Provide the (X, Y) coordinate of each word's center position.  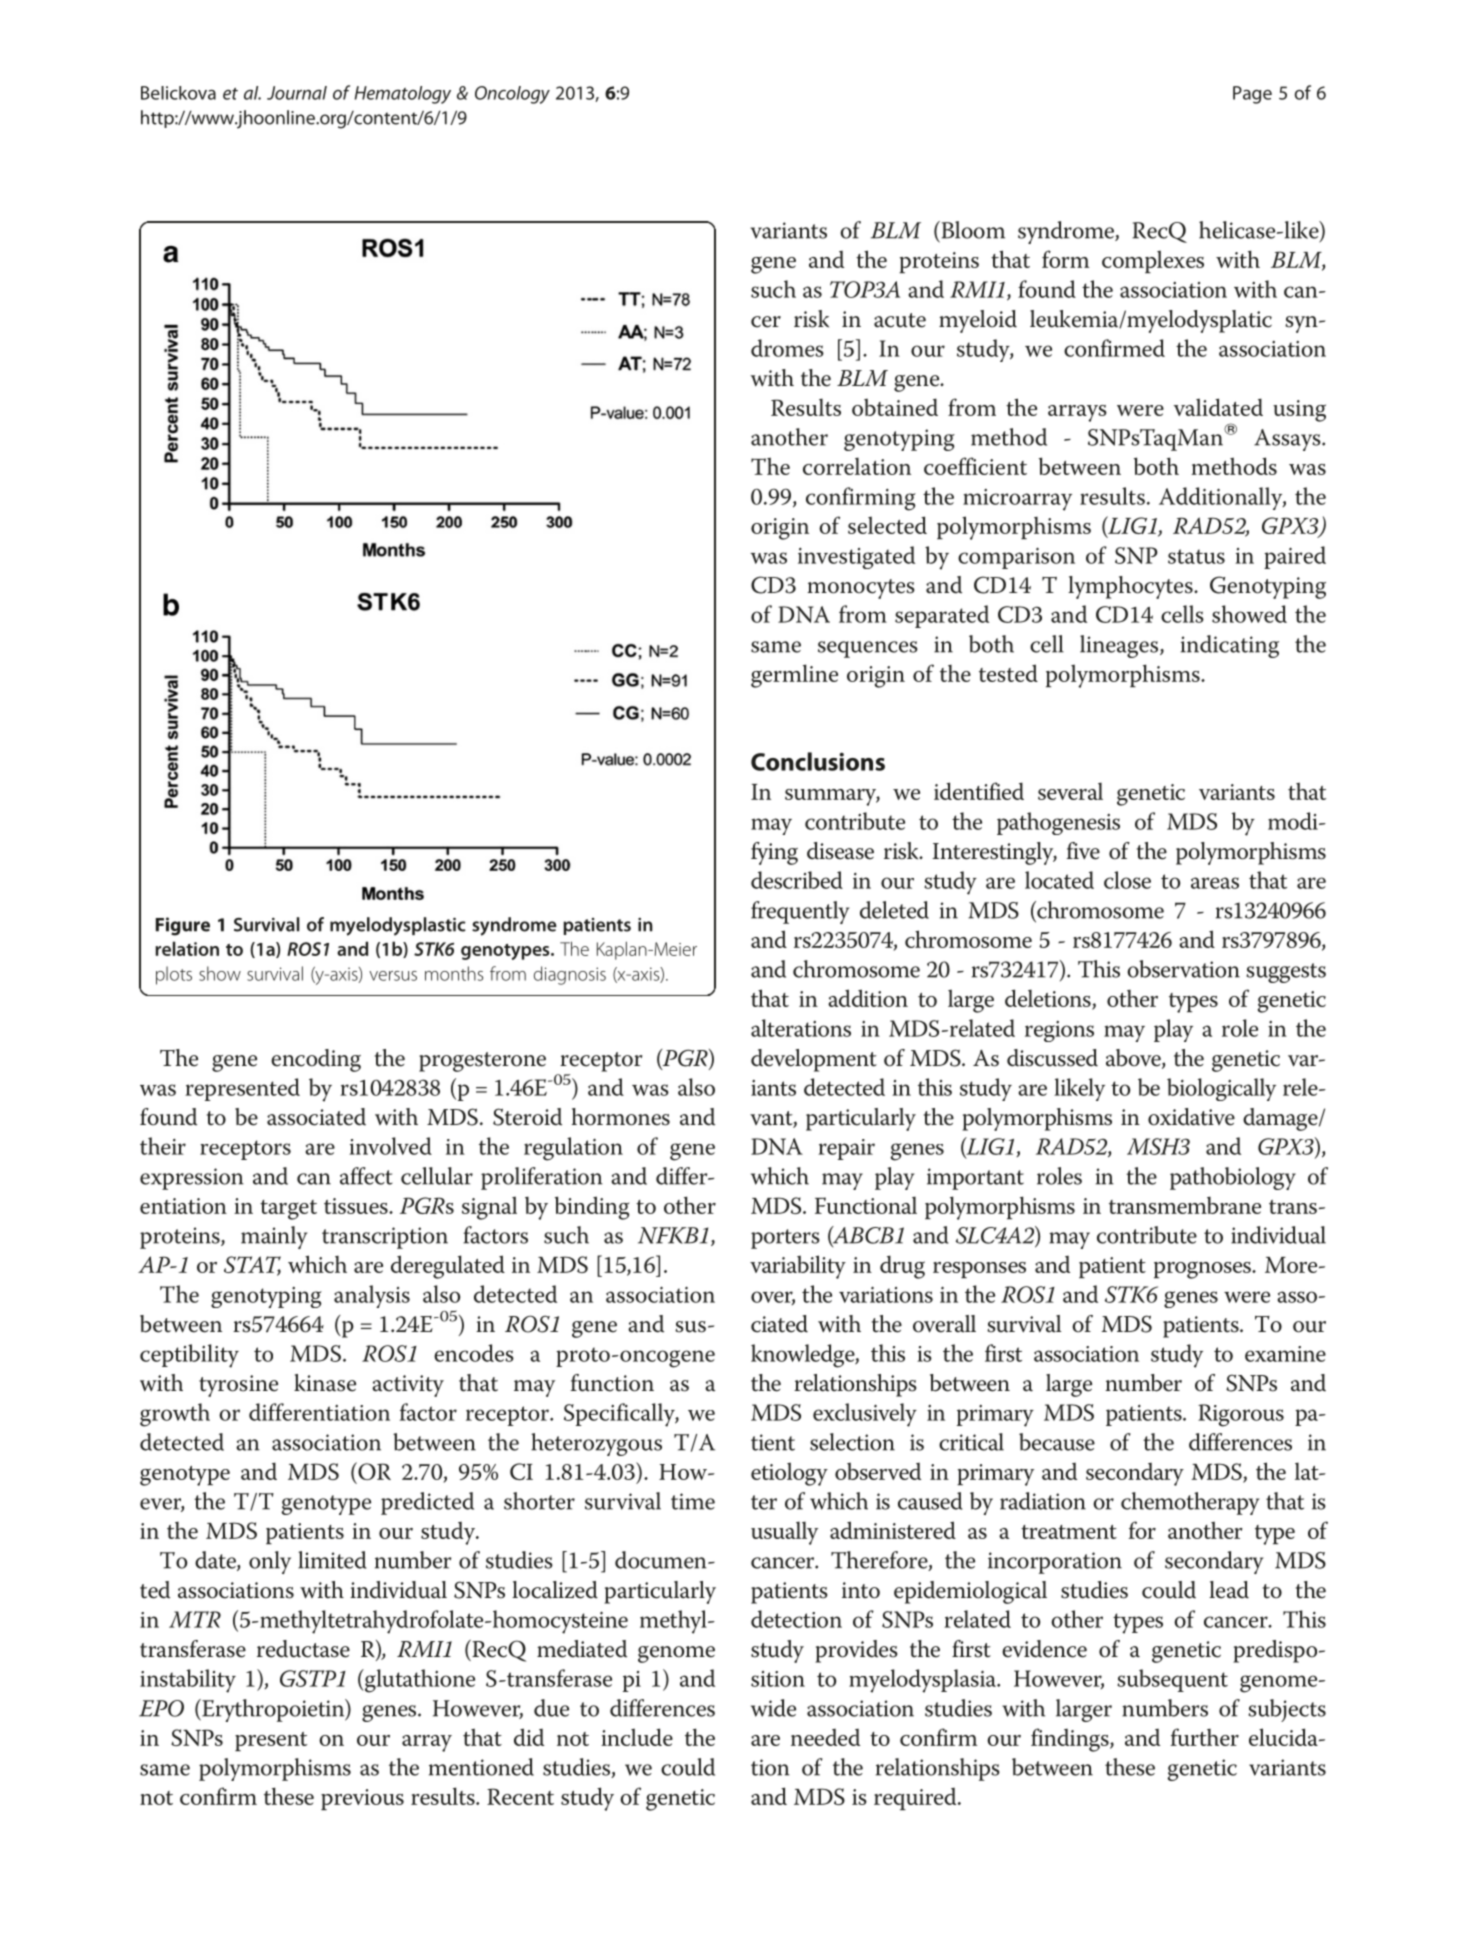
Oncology (512, 95)
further (1204, 1737)
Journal (297, 93)
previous (362, 1799)
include (637, 1737)
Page (1252, 95)
